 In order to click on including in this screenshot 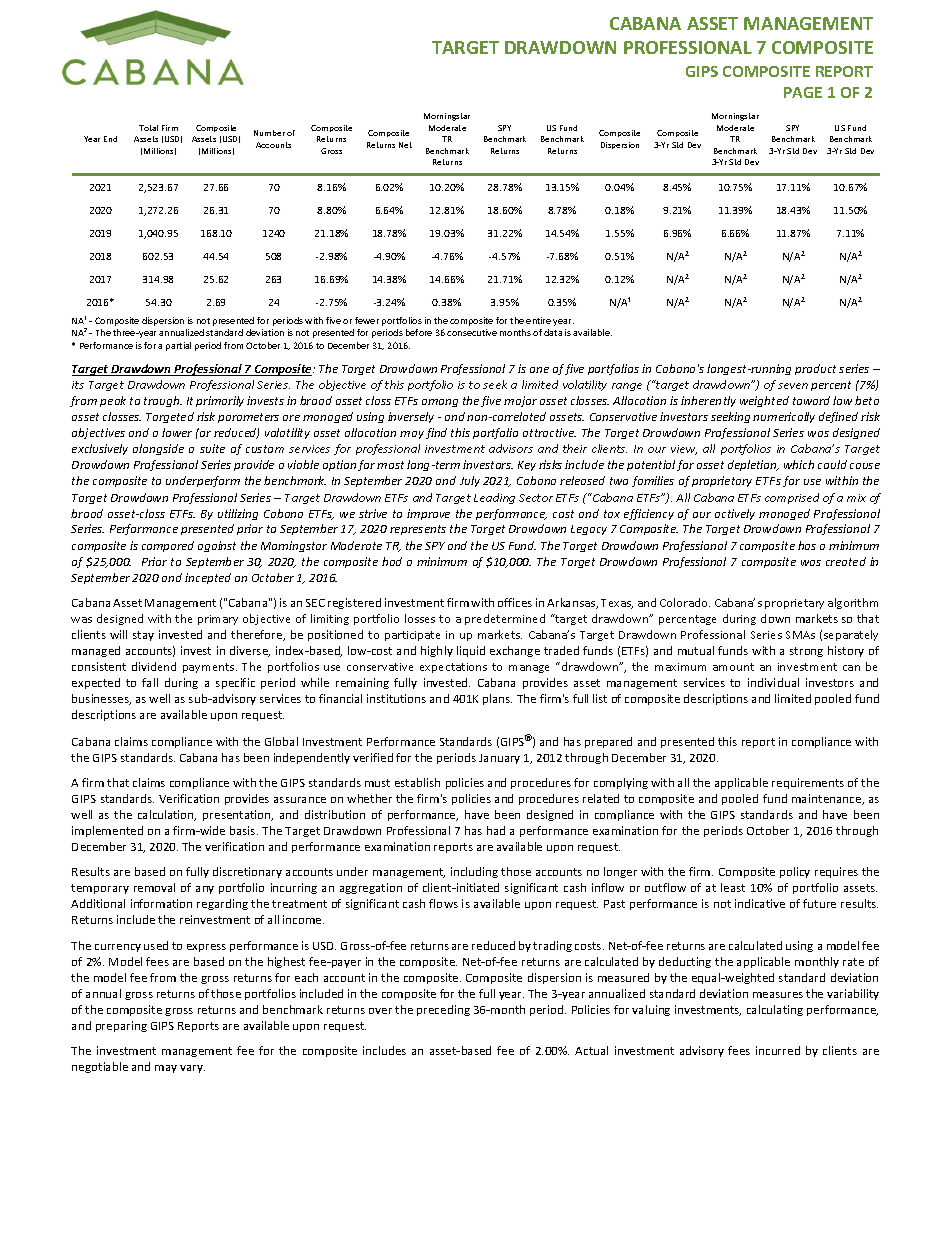, I will do `click(474, 872)`.
